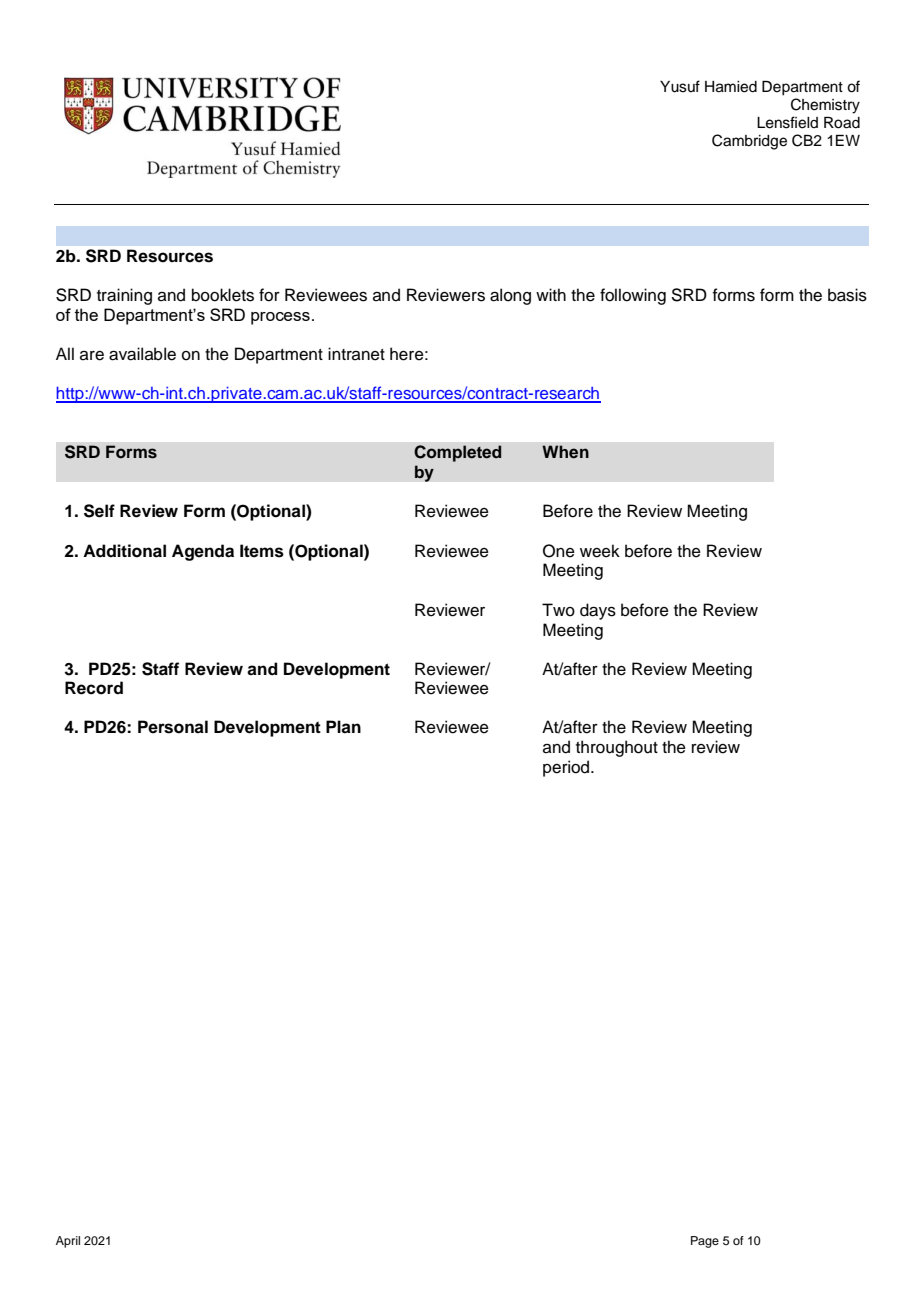 The width and height of the screenshot is (924, 1308). I want to click on April, so click(68, 1242).
